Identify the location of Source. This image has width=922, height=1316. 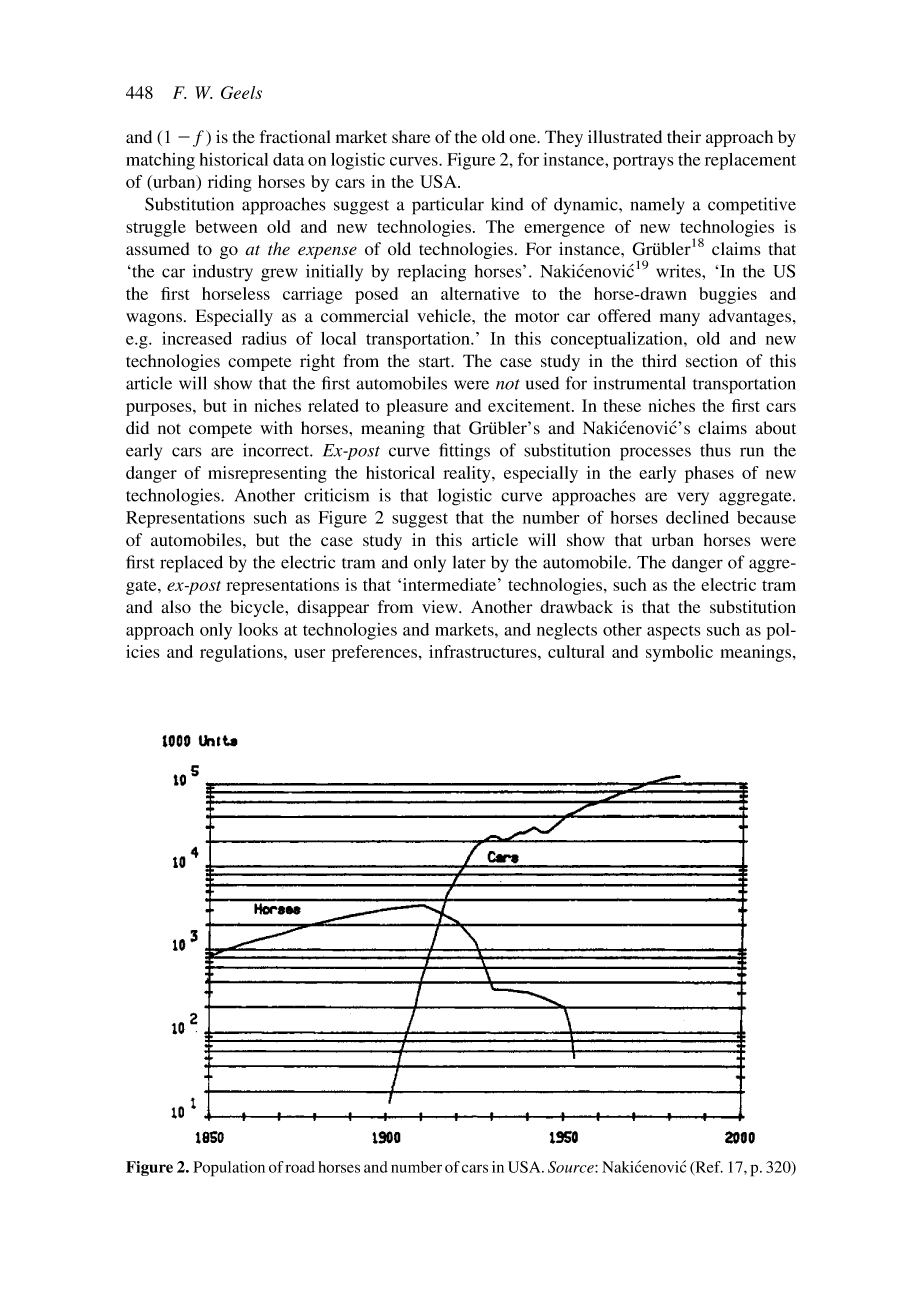
(572, 1167).
